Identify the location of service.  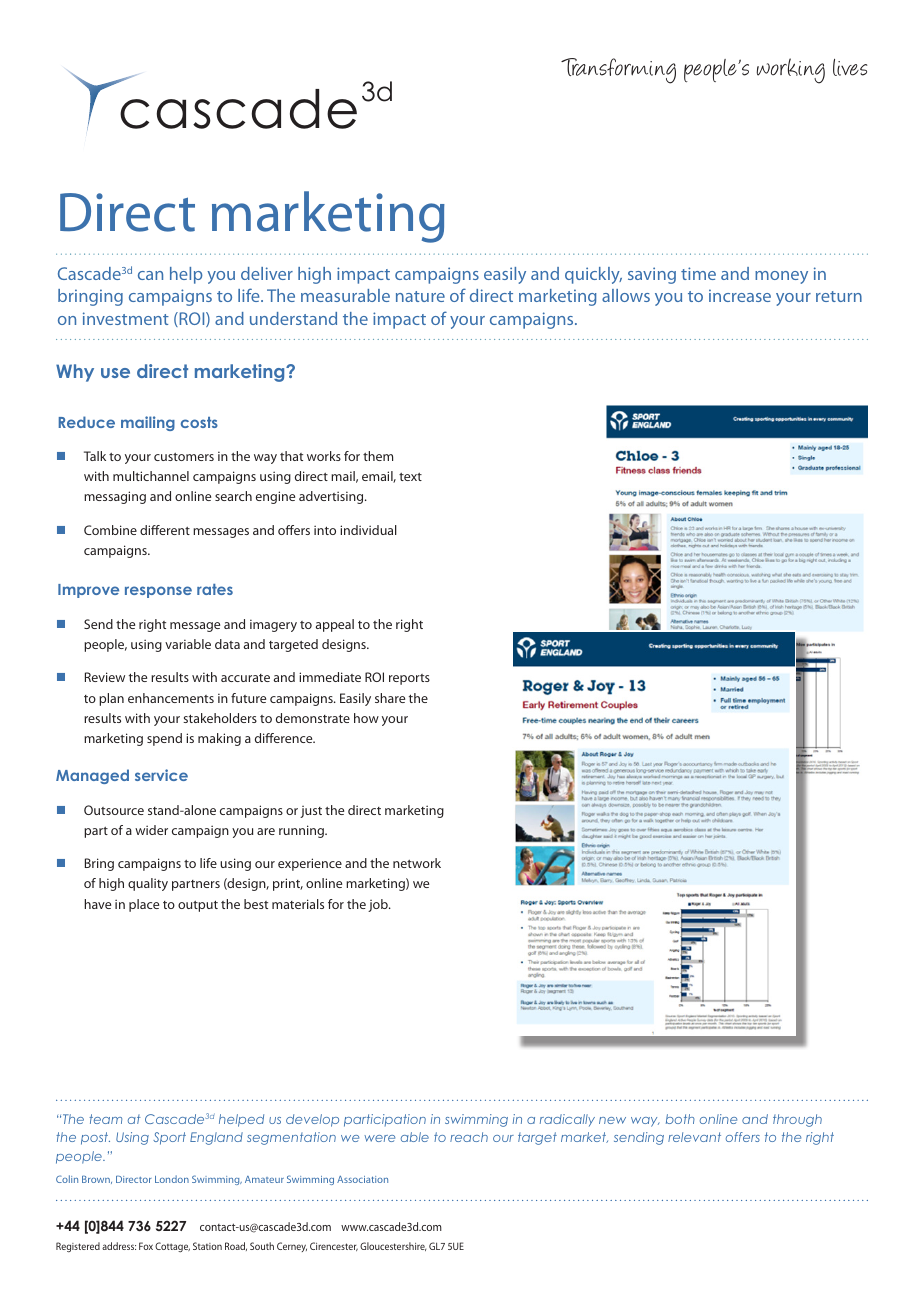
(161, 775).
